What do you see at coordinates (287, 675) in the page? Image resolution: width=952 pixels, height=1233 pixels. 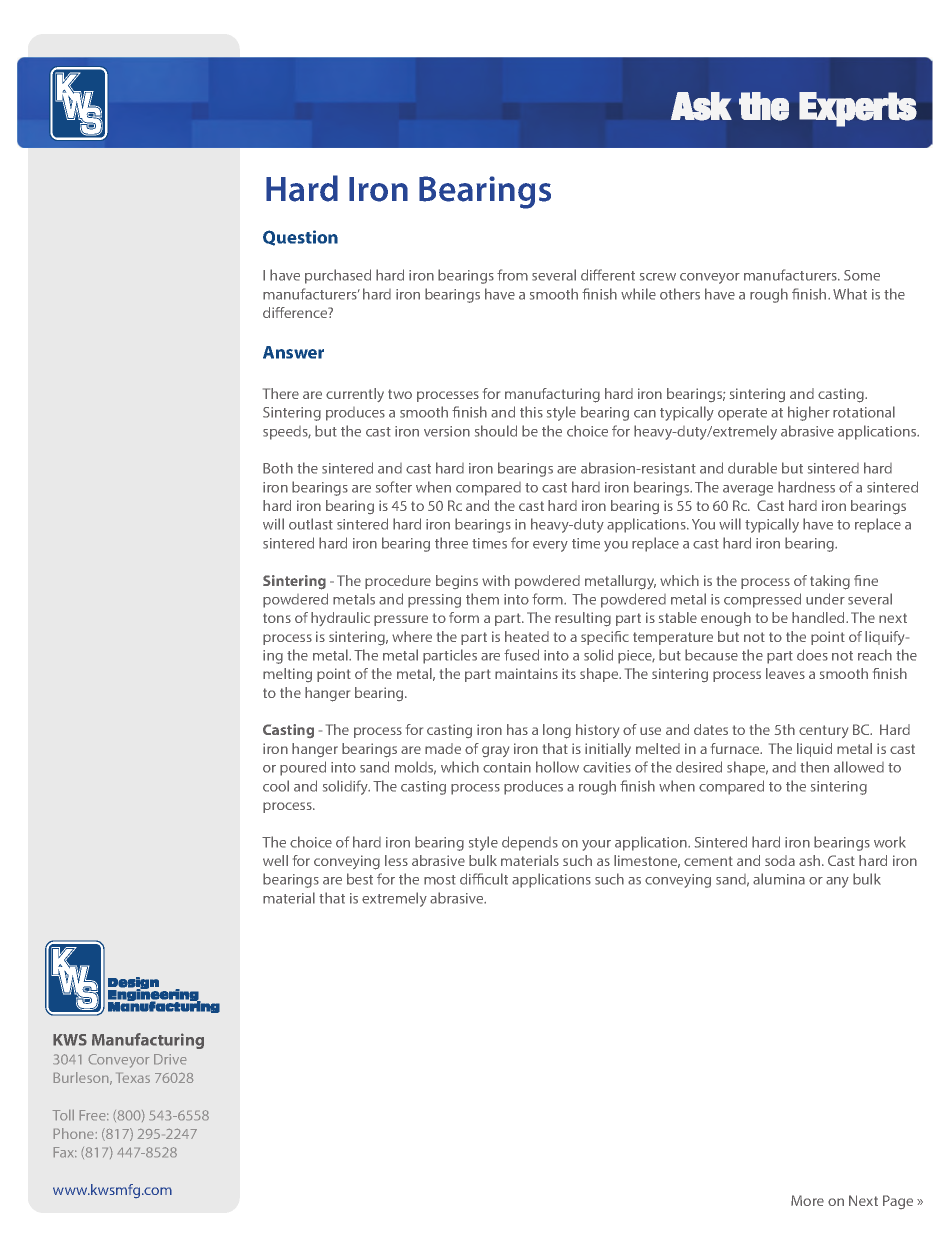 I see `melting` at bounding box center [287, 675].
